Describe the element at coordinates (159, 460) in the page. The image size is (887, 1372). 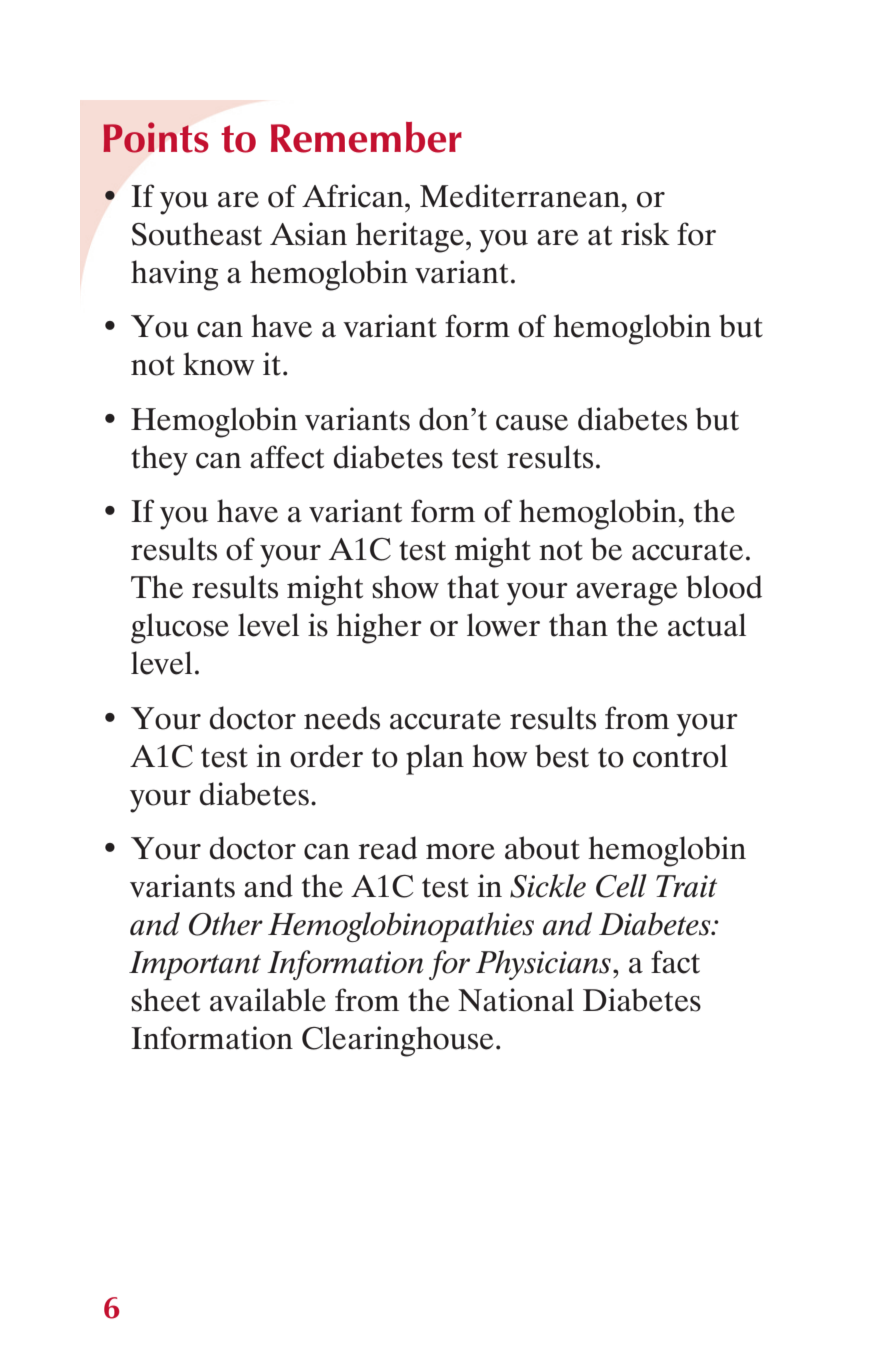
I see `they` at that location.
